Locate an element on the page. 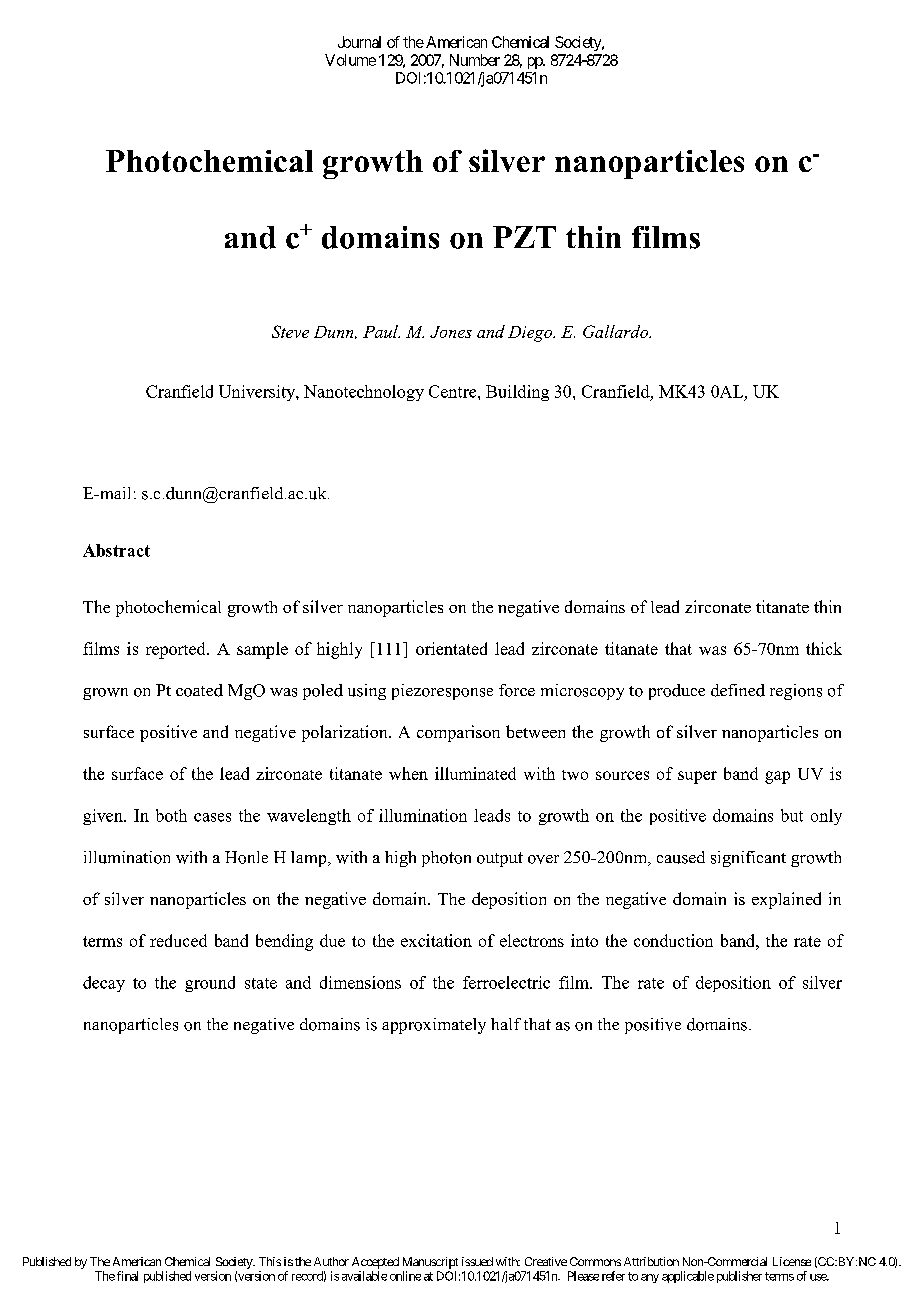  coated is located at coordinates (199, 690).
